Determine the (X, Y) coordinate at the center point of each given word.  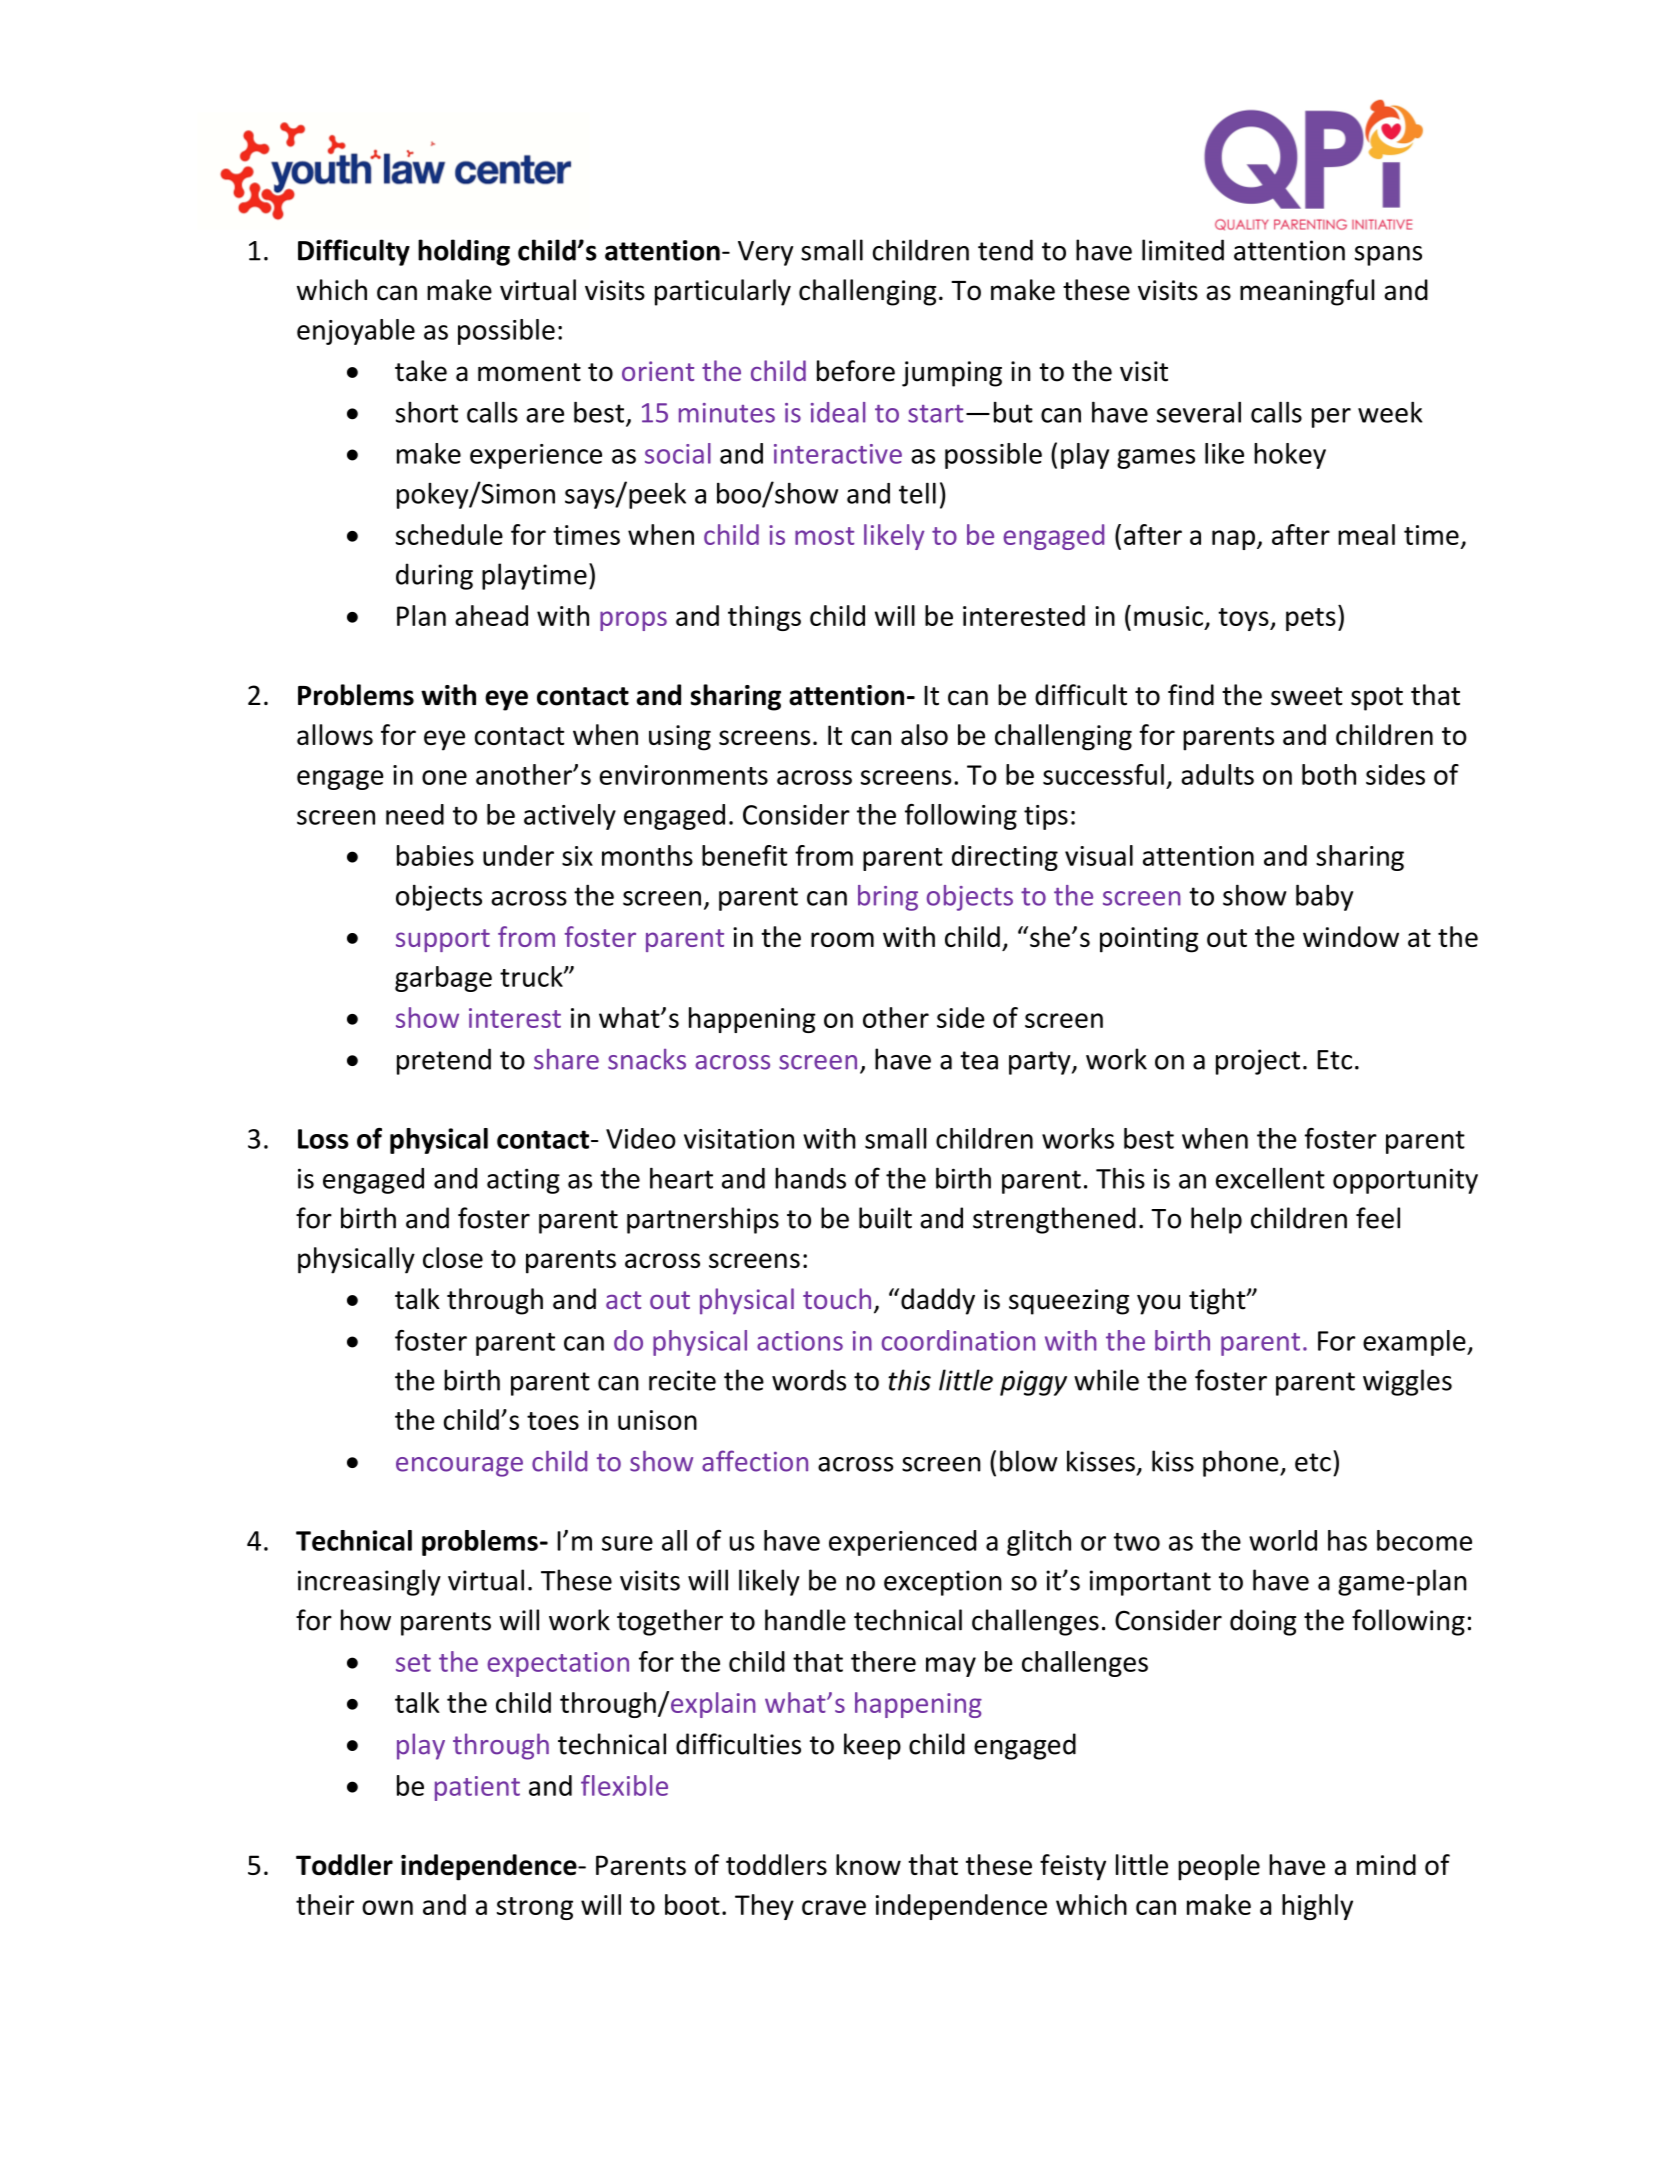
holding (464, 252)
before (856, 371)
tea (979, 1060)
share (566, 1059)
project (1258, 1062)
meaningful (1307, 292)
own (387, 1907)
